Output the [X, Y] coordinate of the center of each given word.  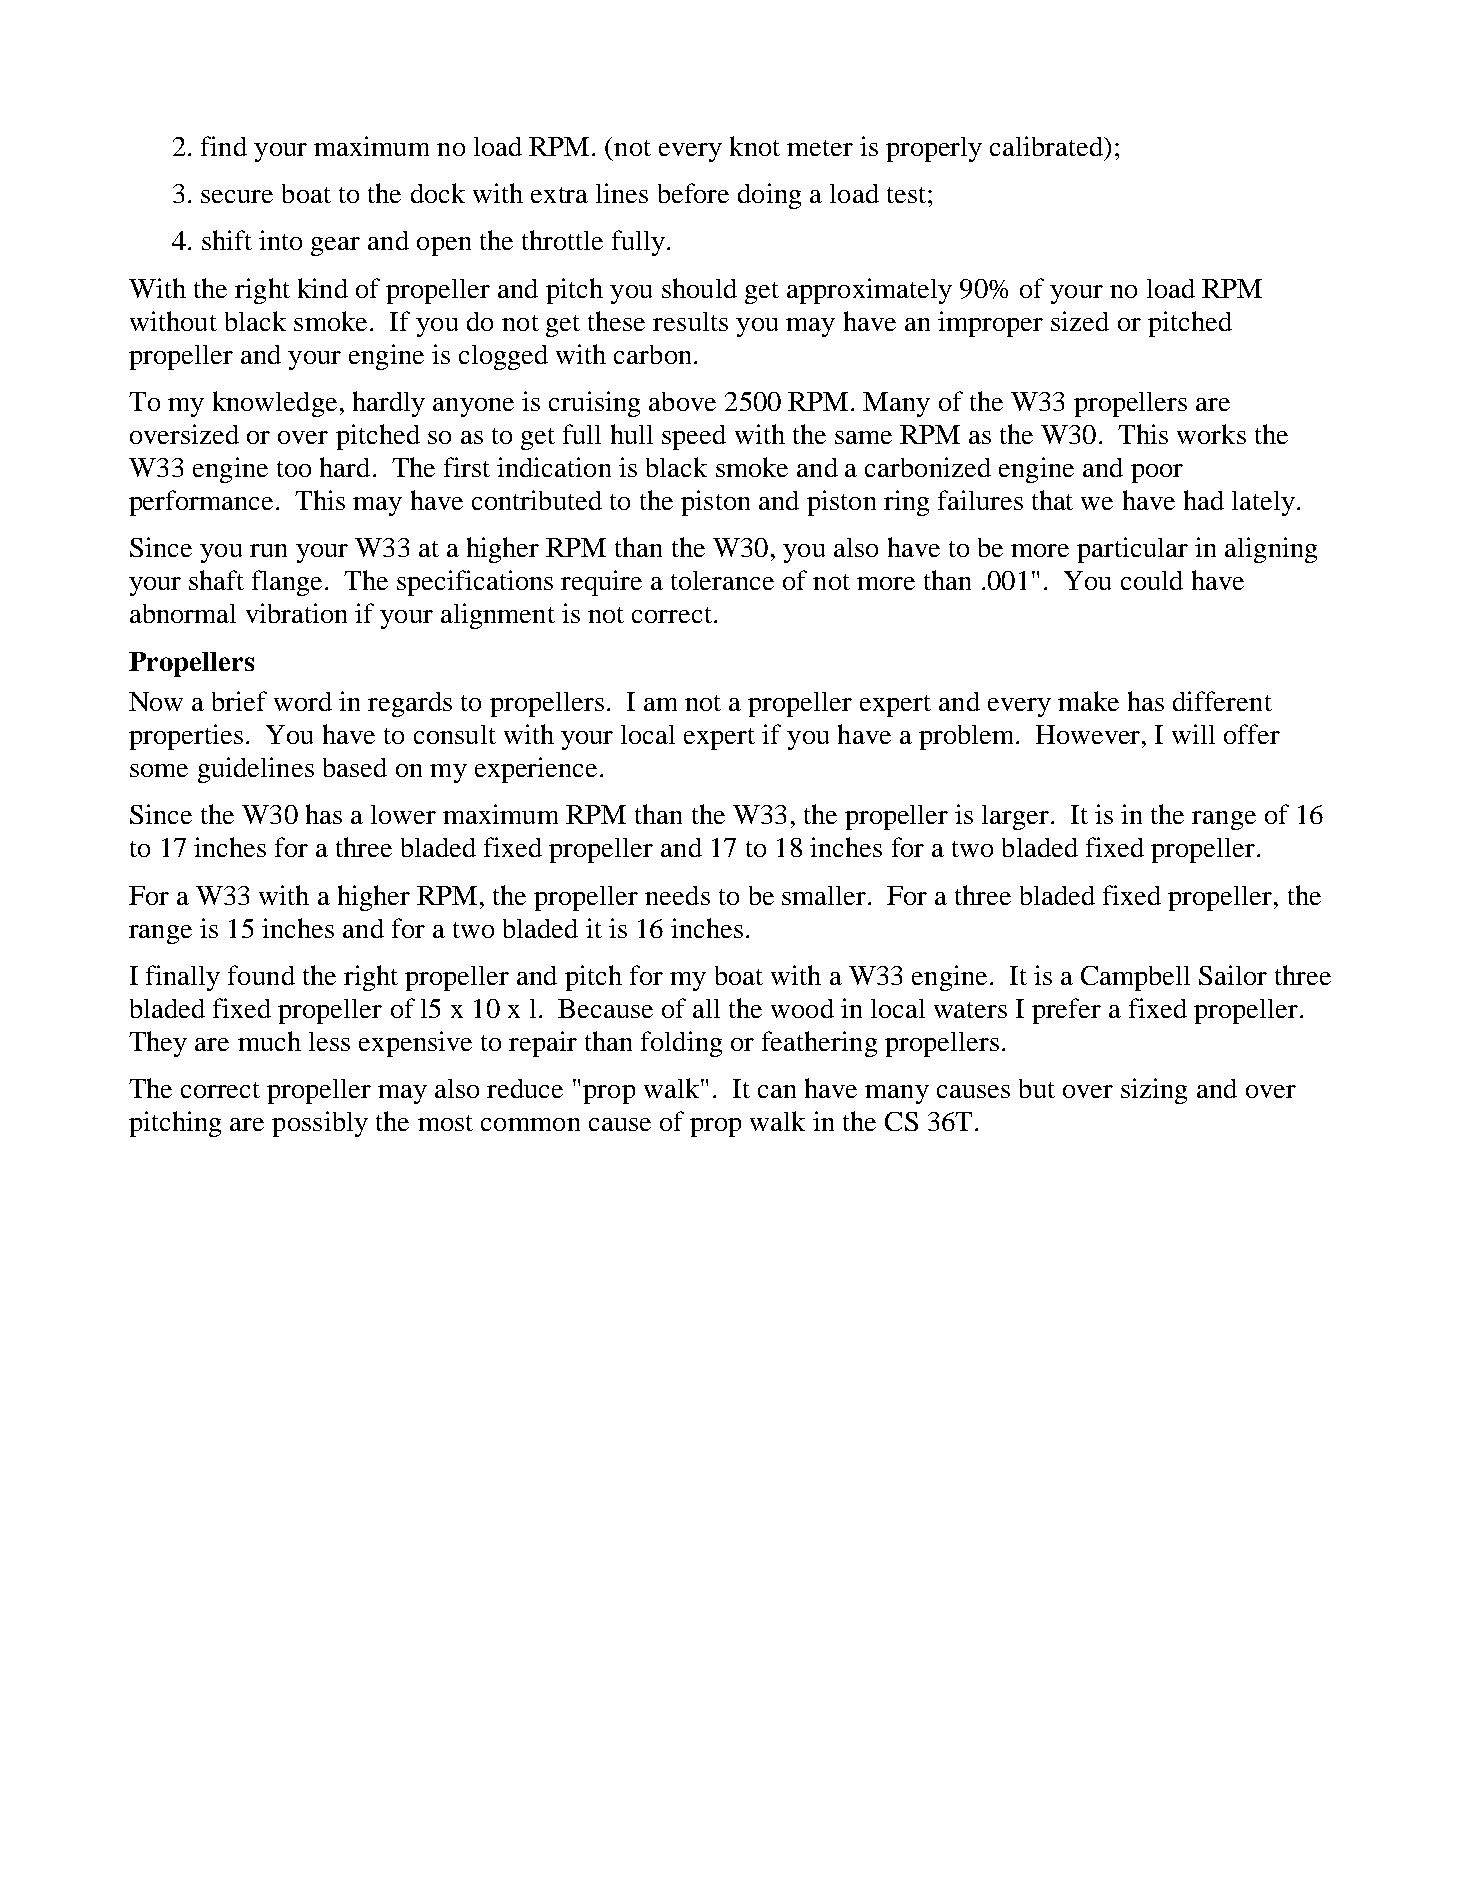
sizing [1154, 1091]
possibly [320, 1124]
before [693, 193]
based [355, 767]
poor [1157, 473]
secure [237, 196]
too [294, 469]
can [777, 1091]
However [1089, 734]
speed [694, 437]
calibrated [1048, 146]
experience [536, 770]
